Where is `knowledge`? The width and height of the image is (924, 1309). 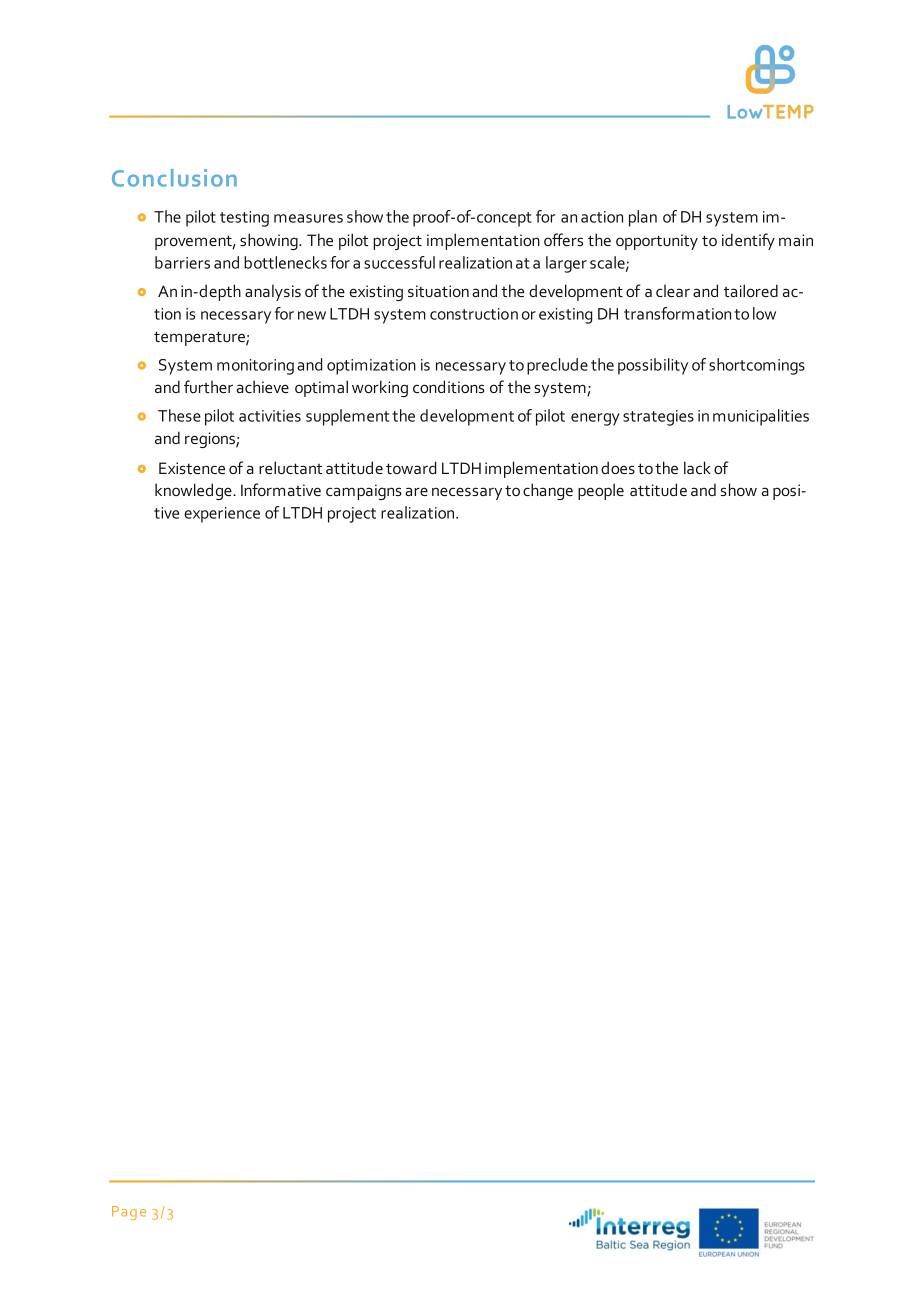 knowledge is located at coordinates (194, 491).
